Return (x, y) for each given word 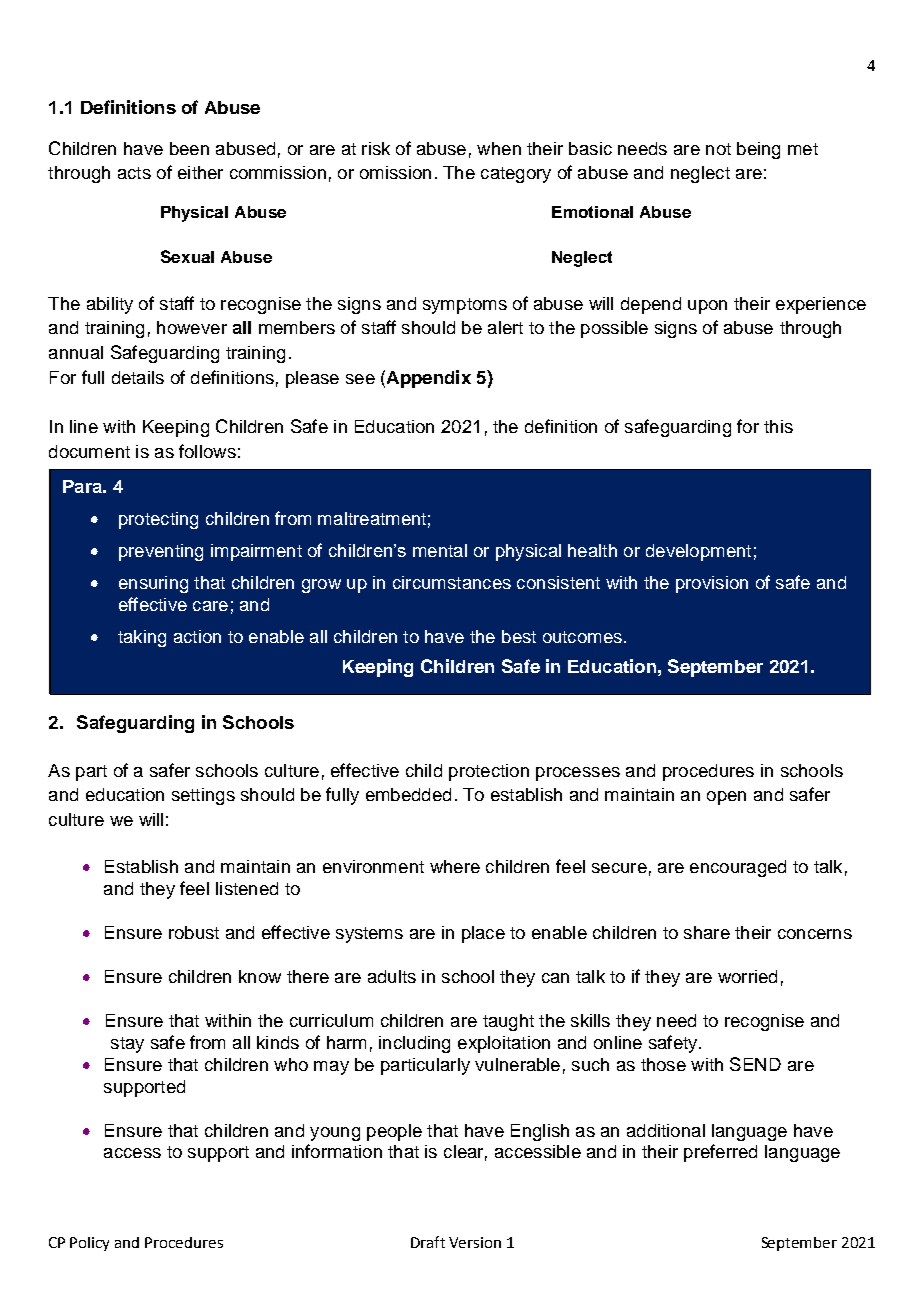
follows (207, 451)
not (718, 149)
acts (134, 173)
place (483, 934)
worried (747, 976)
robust (194, 932)
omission (395, 172)
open (726, 798)
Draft (428, 1242)
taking (142, 638)
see (360, 379)
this (778, 426)
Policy (89, 1244)
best (519, 636)
